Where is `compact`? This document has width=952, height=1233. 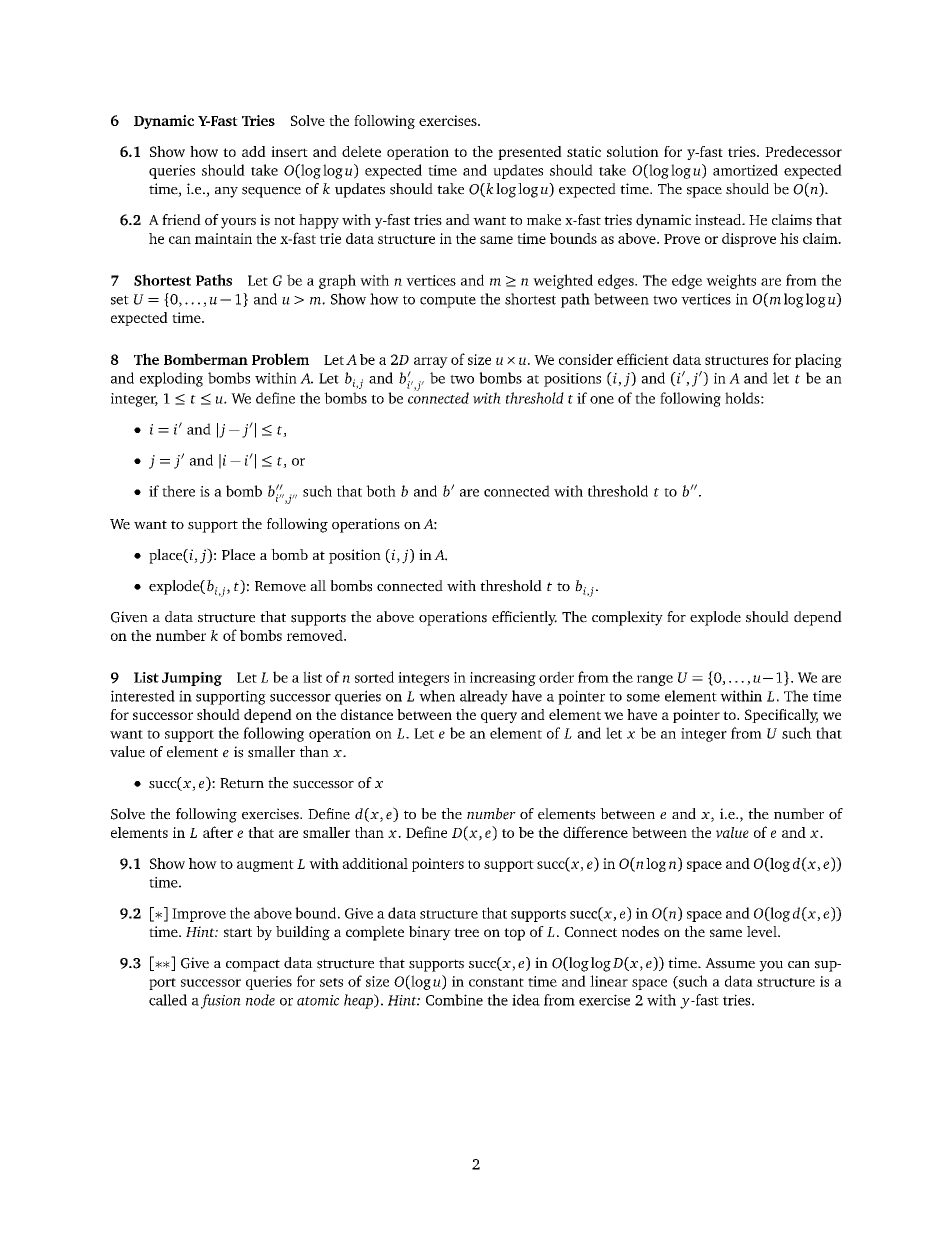 compact is located at coordinates (253, 965).
